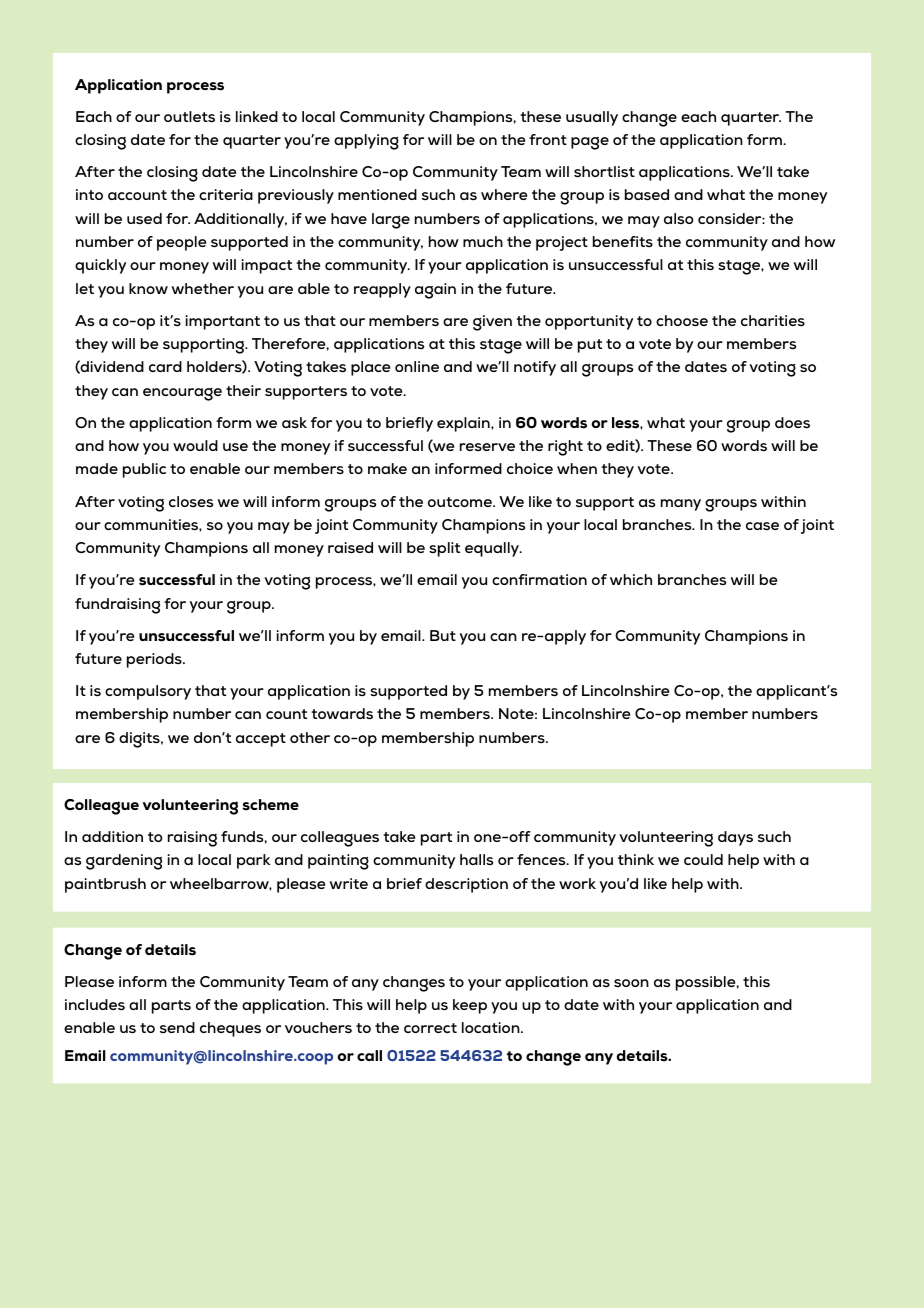  Describe the element at coordinates (148, 692) in the screenshot. I see `compulsory` at that location.
